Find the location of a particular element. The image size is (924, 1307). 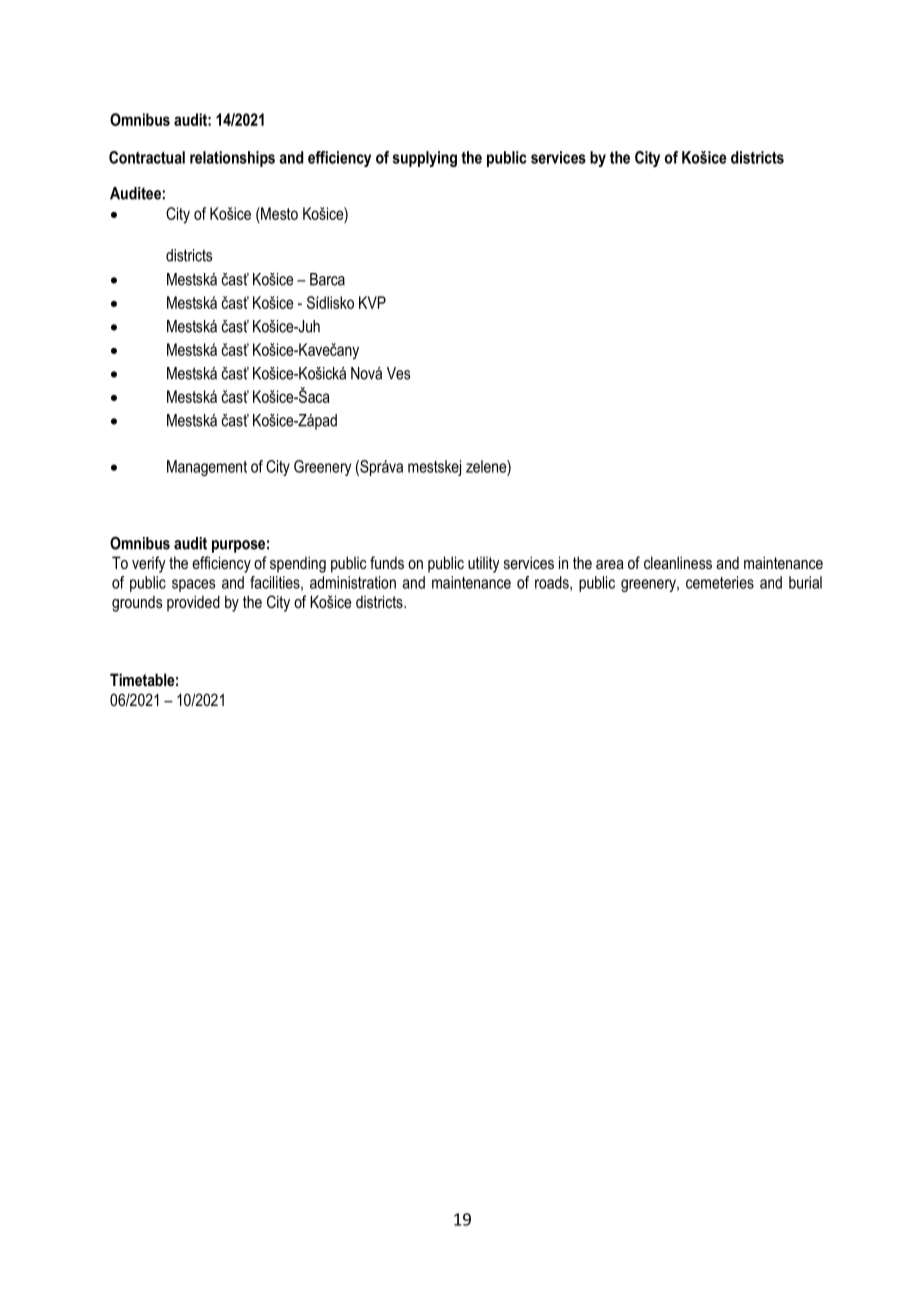

Contractual is located at coordinates (147, 157).
